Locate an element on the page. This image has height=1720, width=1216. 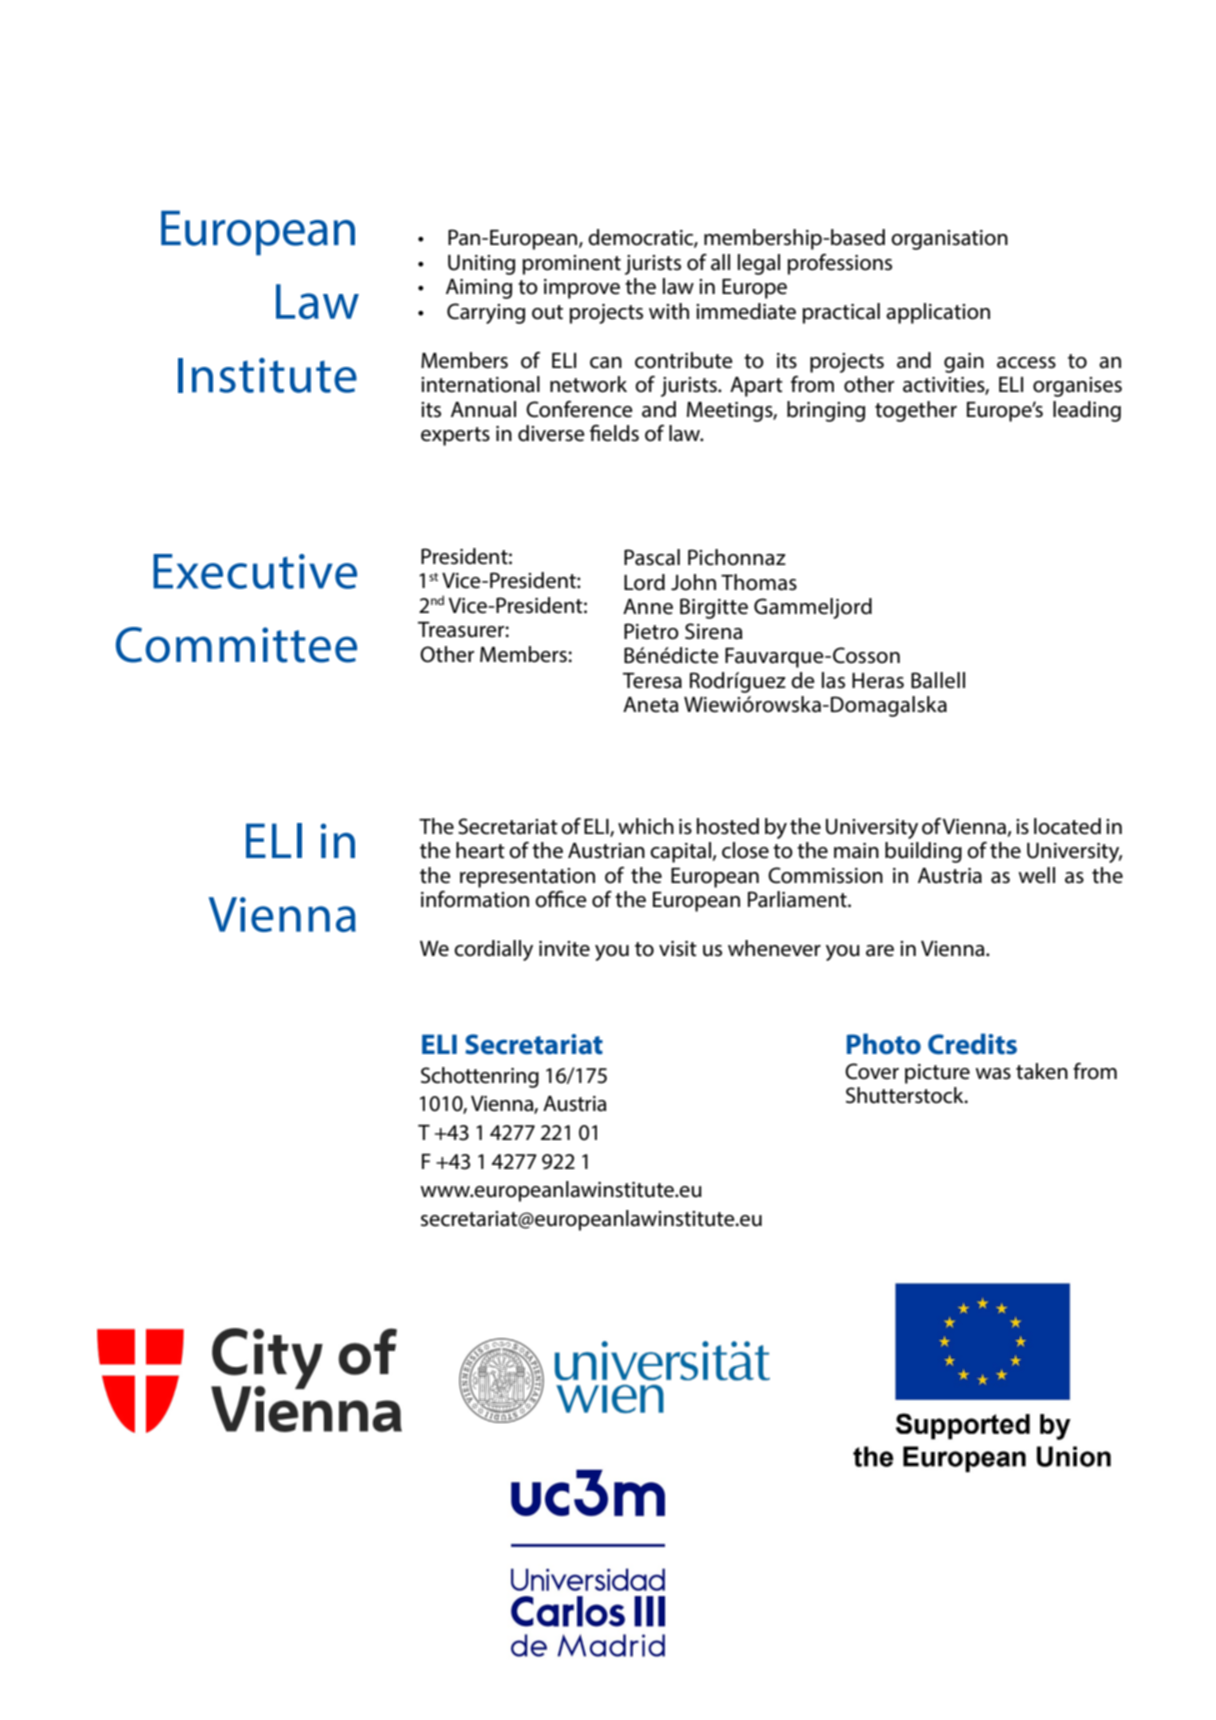
organisation is located at coordinates (949, 240).
